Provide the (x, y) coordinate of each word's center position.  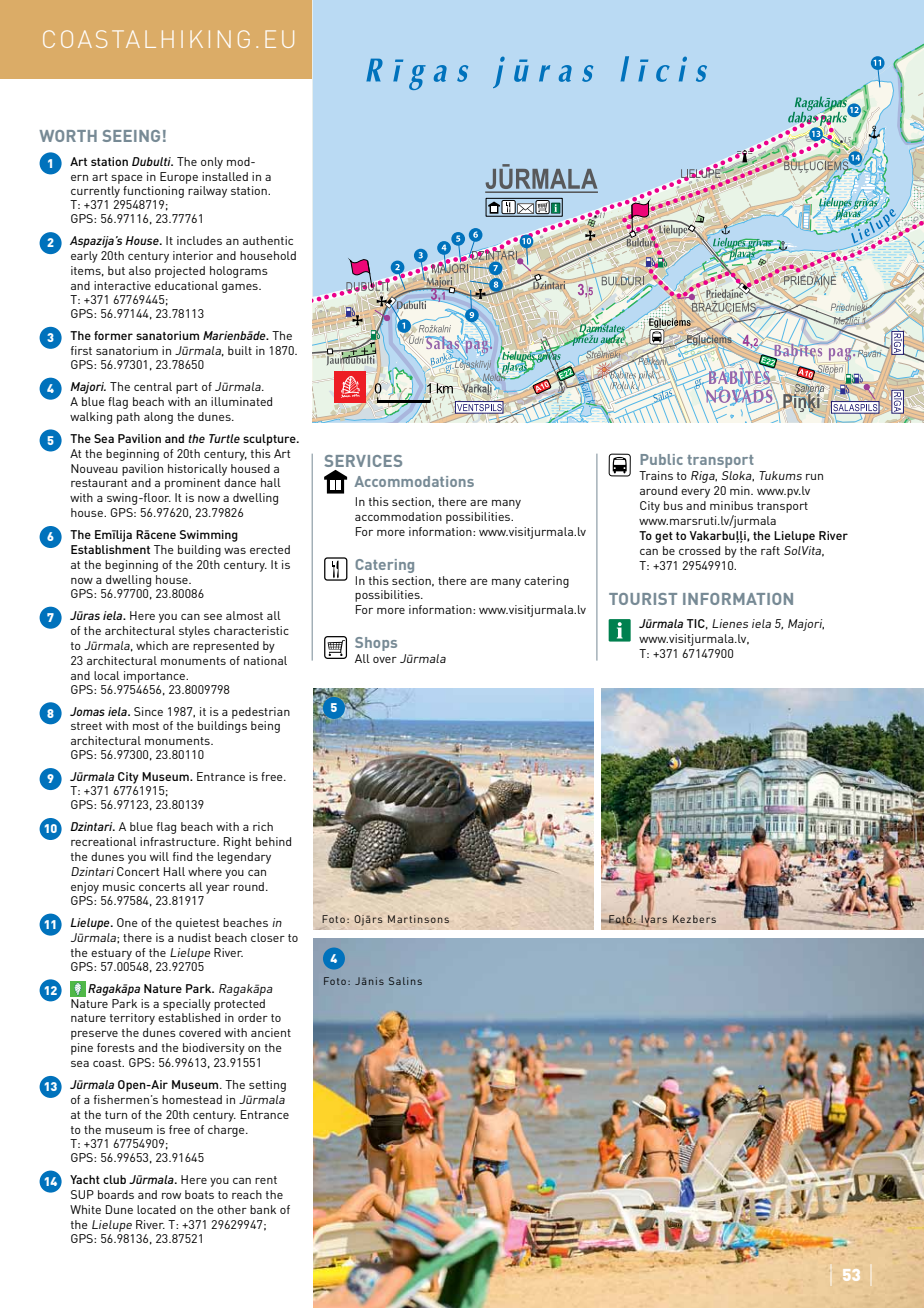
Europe (179, 178)
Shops (376, 644)
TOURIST (643, 599)
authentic (268, 240)
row (171, 1196)
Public (661, 459)
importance (155, 677)
